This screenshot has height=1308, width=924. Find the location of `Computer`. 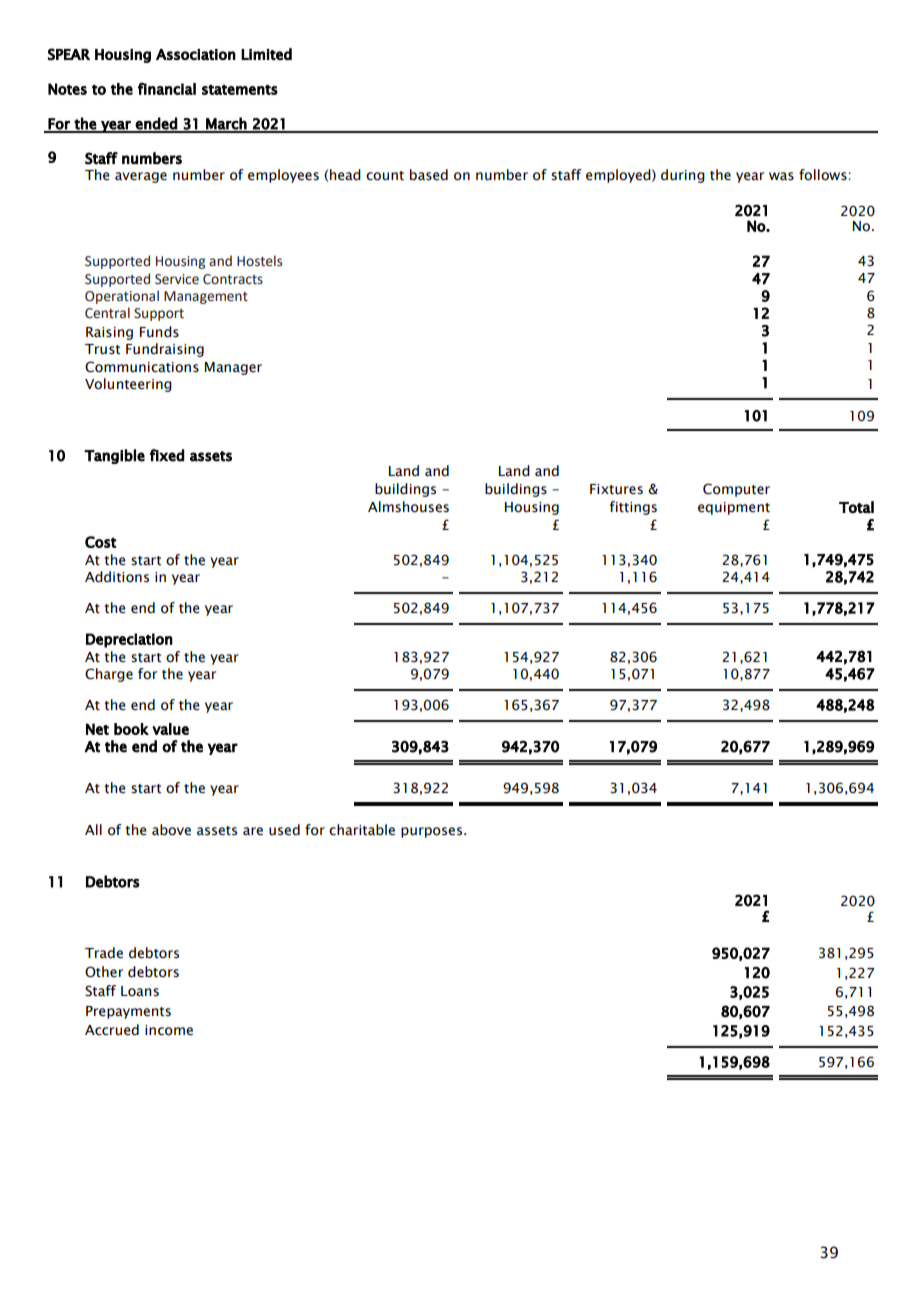

Computer is located at coordinates (736, 490).
